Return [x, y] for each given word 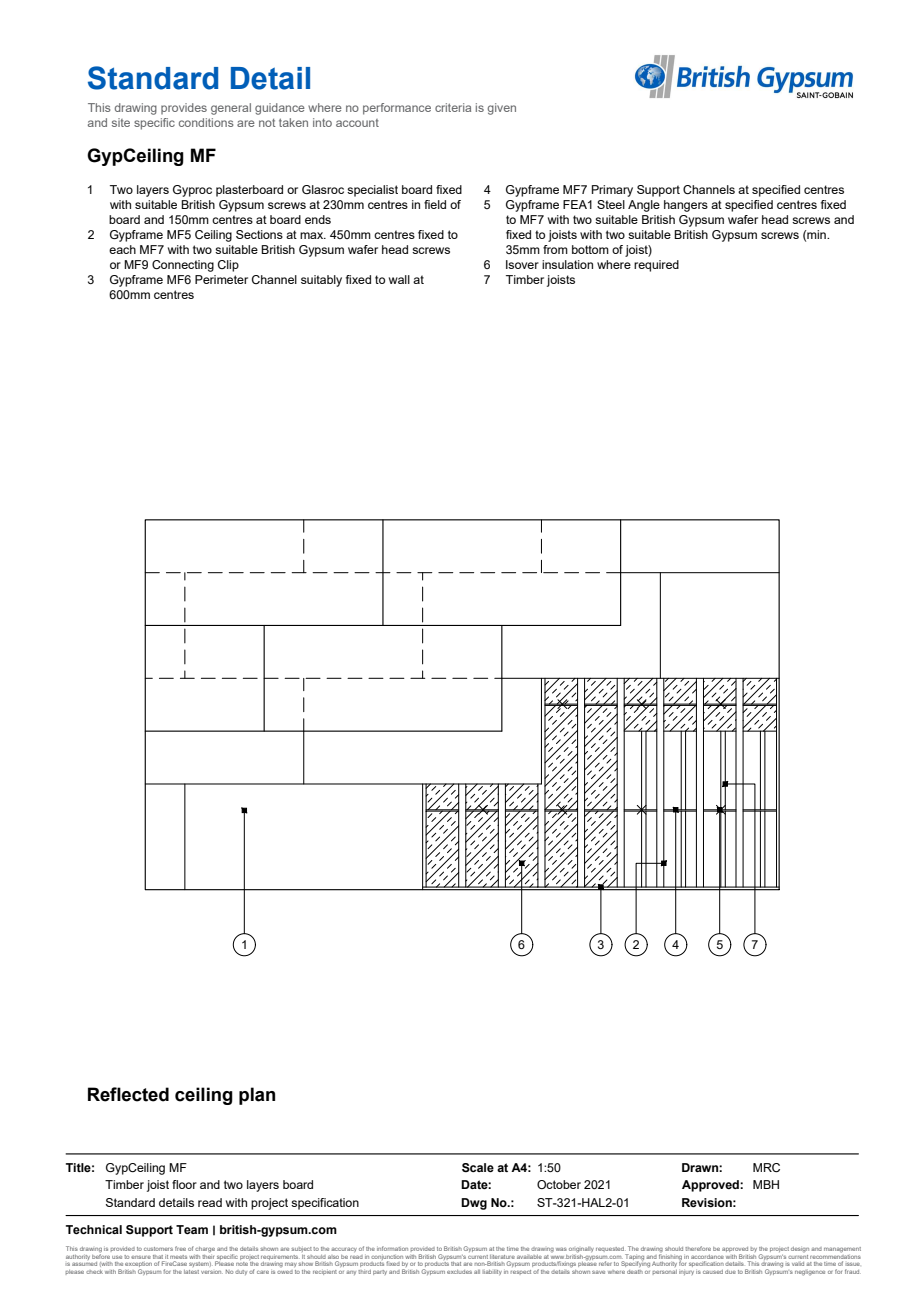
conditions [206, 122]
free [180, 1248]
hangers [686, 206]
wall [399, 279]
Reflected [128, 1094]
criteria [453, 107]
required [656, 266]
